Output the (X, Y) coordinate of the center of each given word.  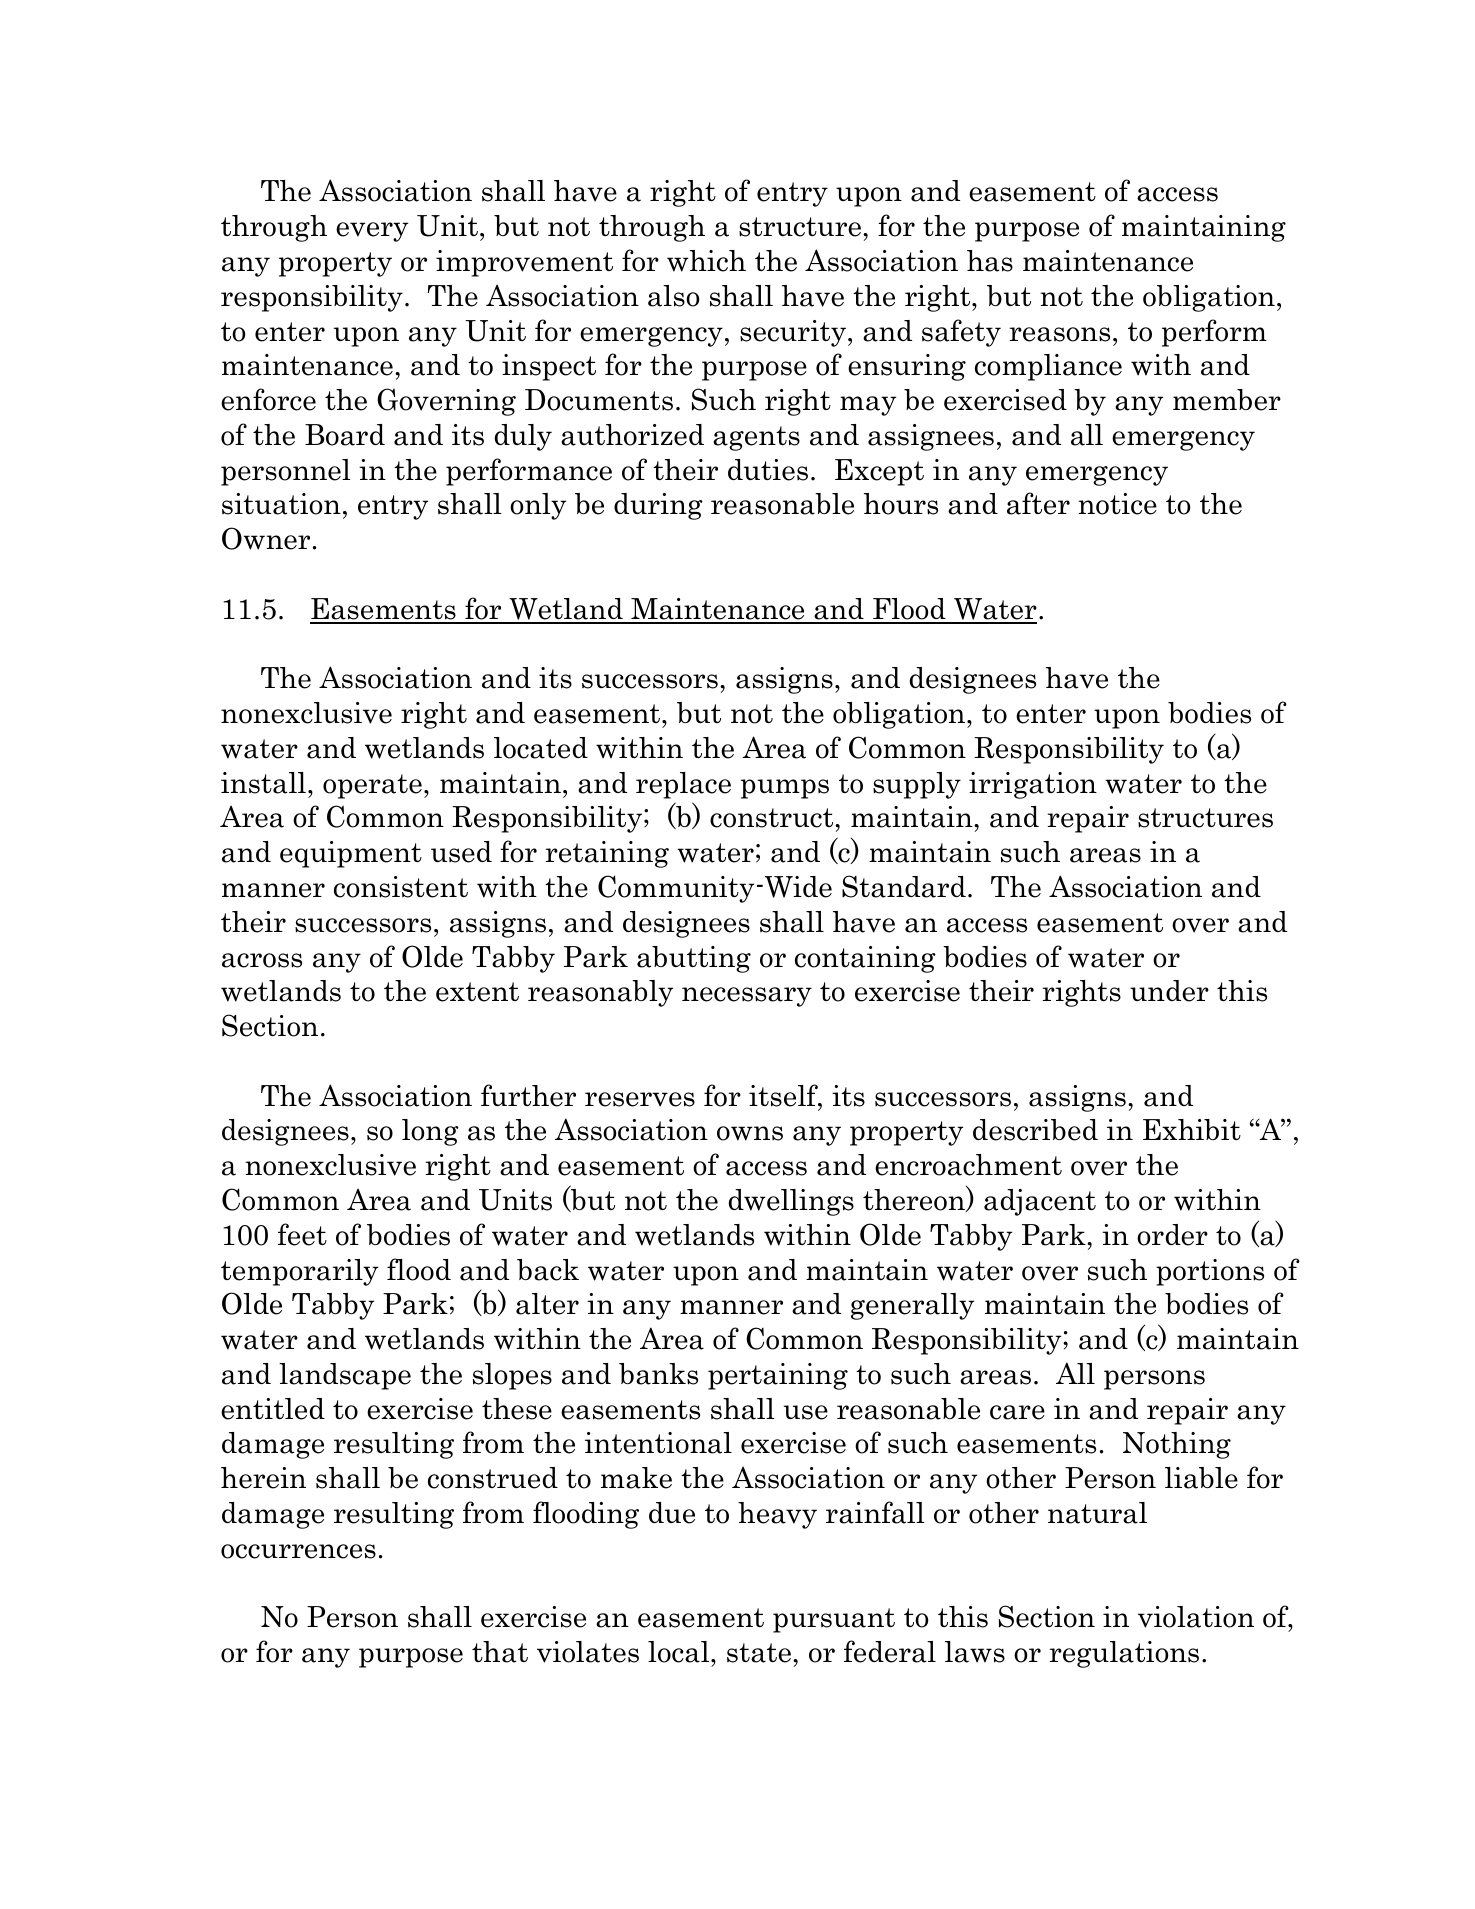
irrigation (1033, 785)
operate (372, 786)
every (372, 232)
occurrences (298, 1551)
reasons (1059, 334)
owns (750, 1133)
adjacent (1040, 1202)
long (430, 1132)
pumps (785, 789)
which (706, 261)
